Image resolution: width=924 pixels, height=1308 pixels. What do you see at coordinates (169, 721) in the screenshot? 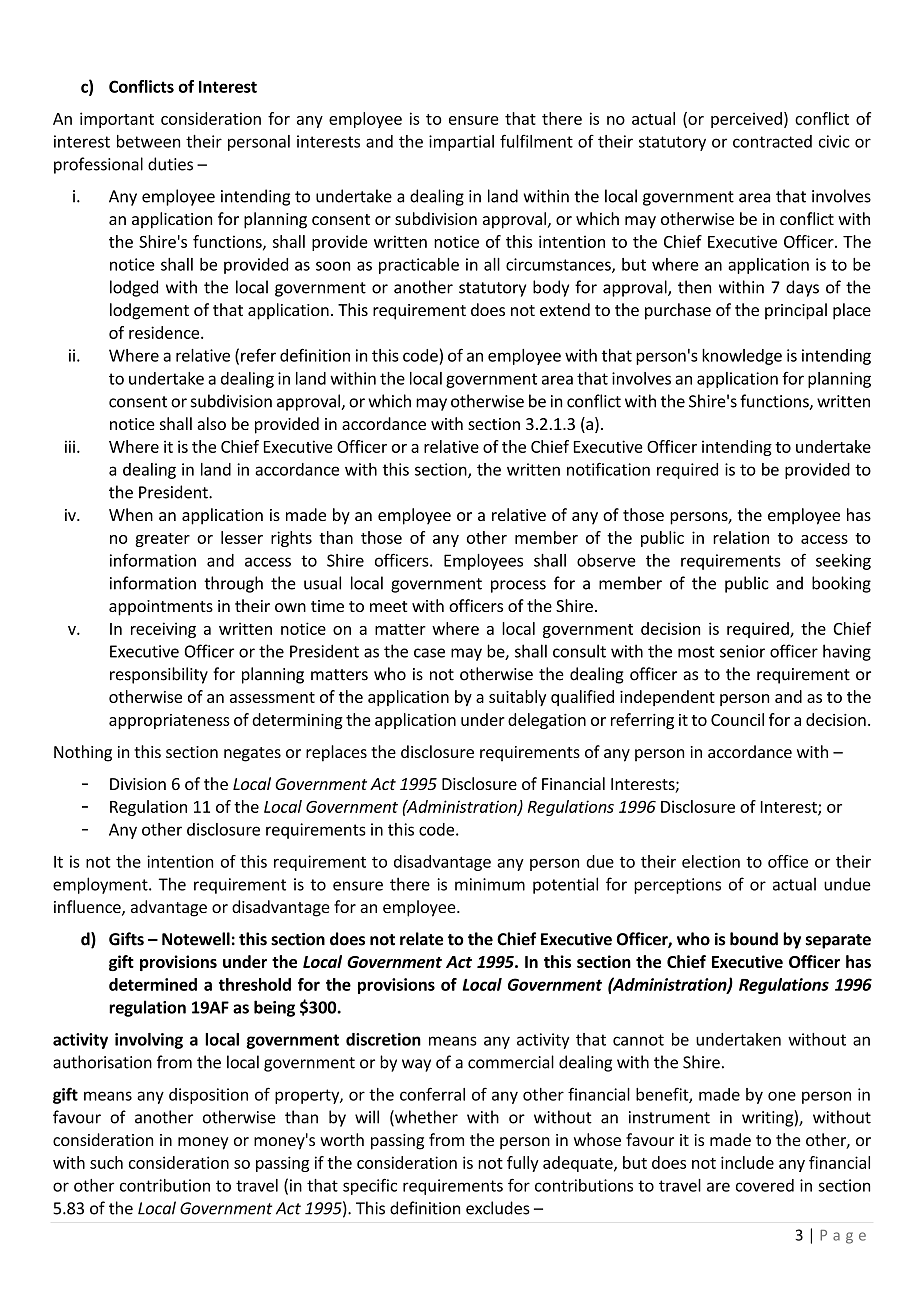
I see `appropriateness` at bounding box center [169, 721].
